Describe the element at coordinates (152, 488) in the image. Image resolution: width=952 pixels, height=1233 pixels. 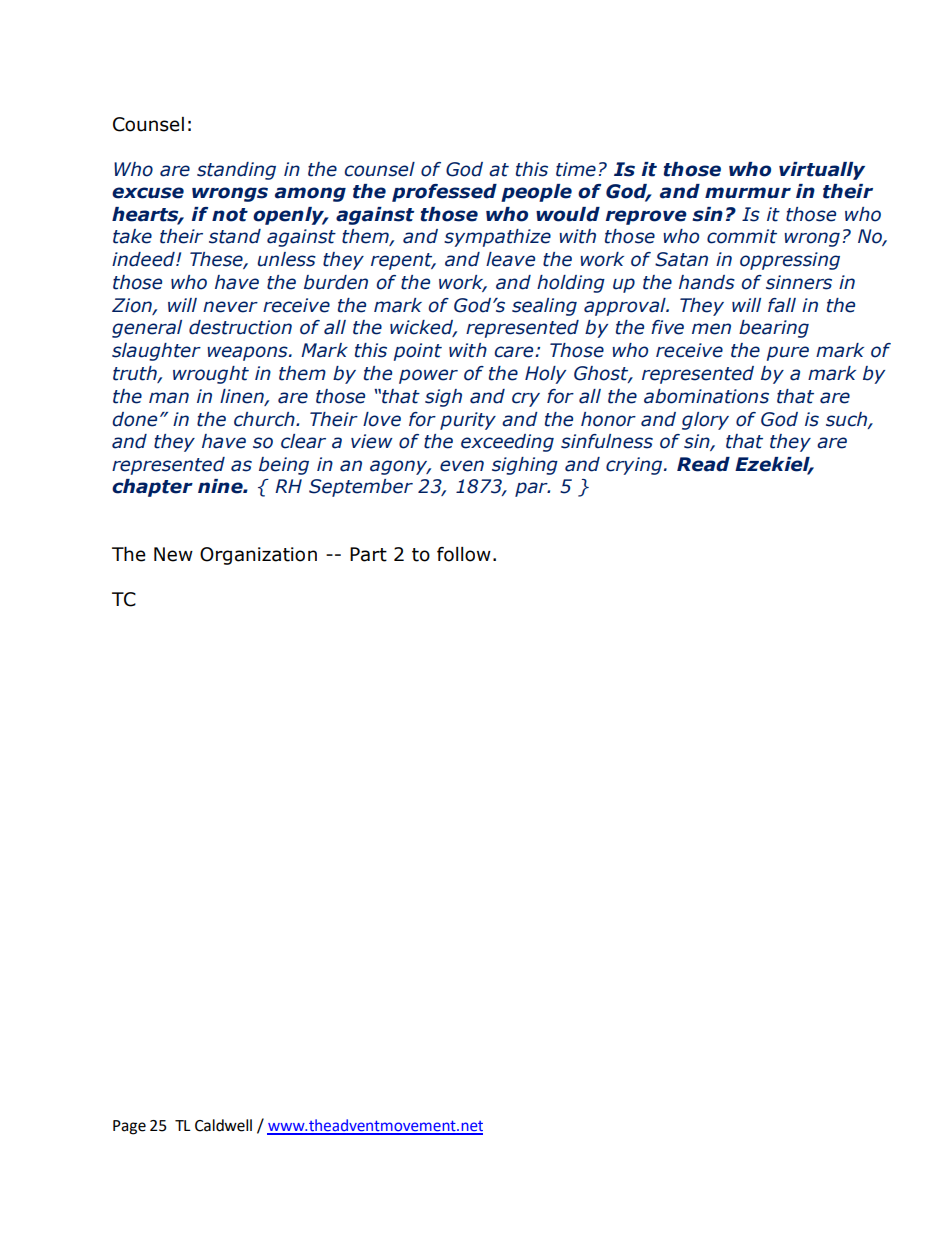
I see `chapter` at that location.
